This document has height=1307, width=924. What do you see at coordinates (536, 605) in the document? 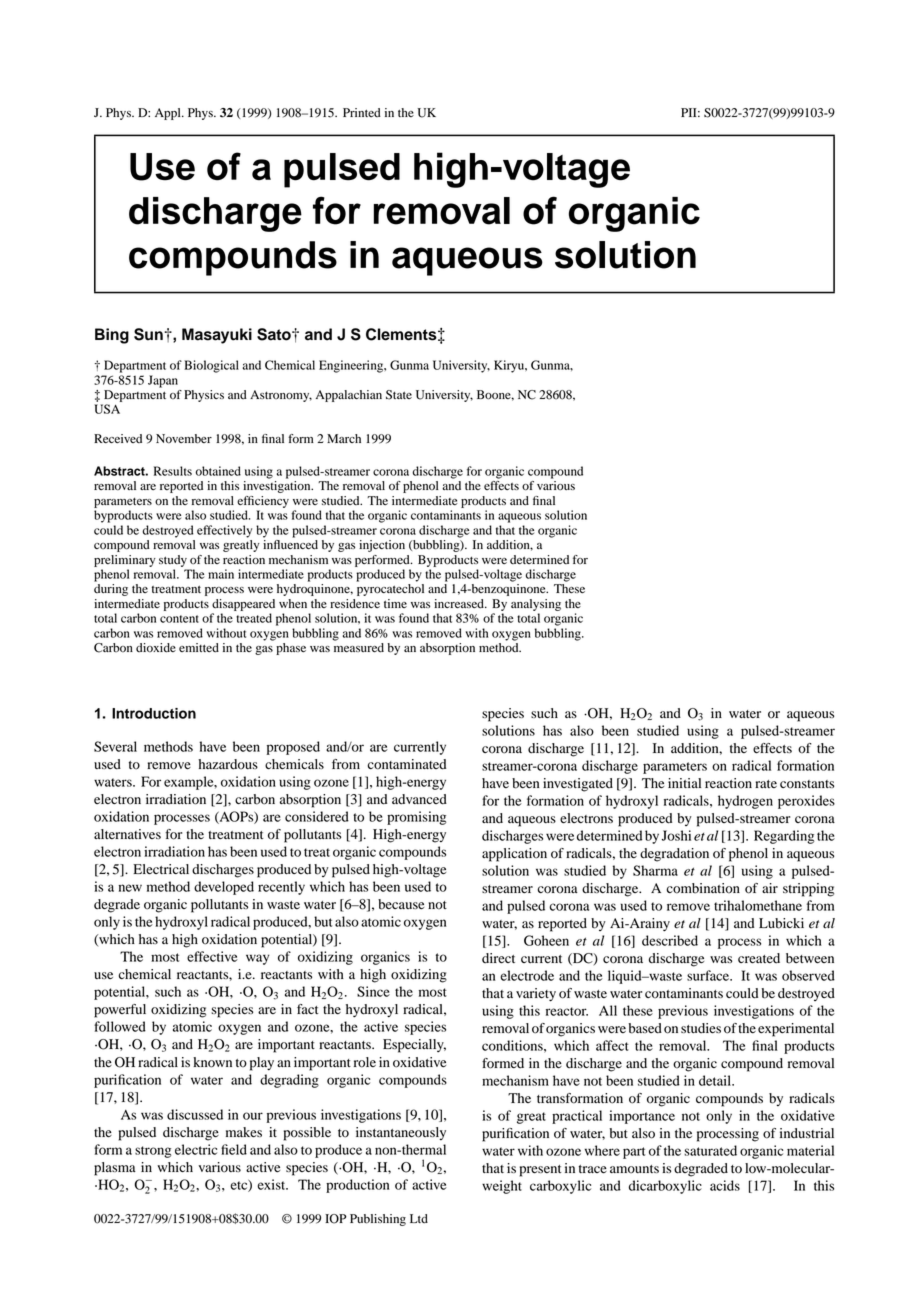
I see `analysing` at bounding box center [536, 605].
